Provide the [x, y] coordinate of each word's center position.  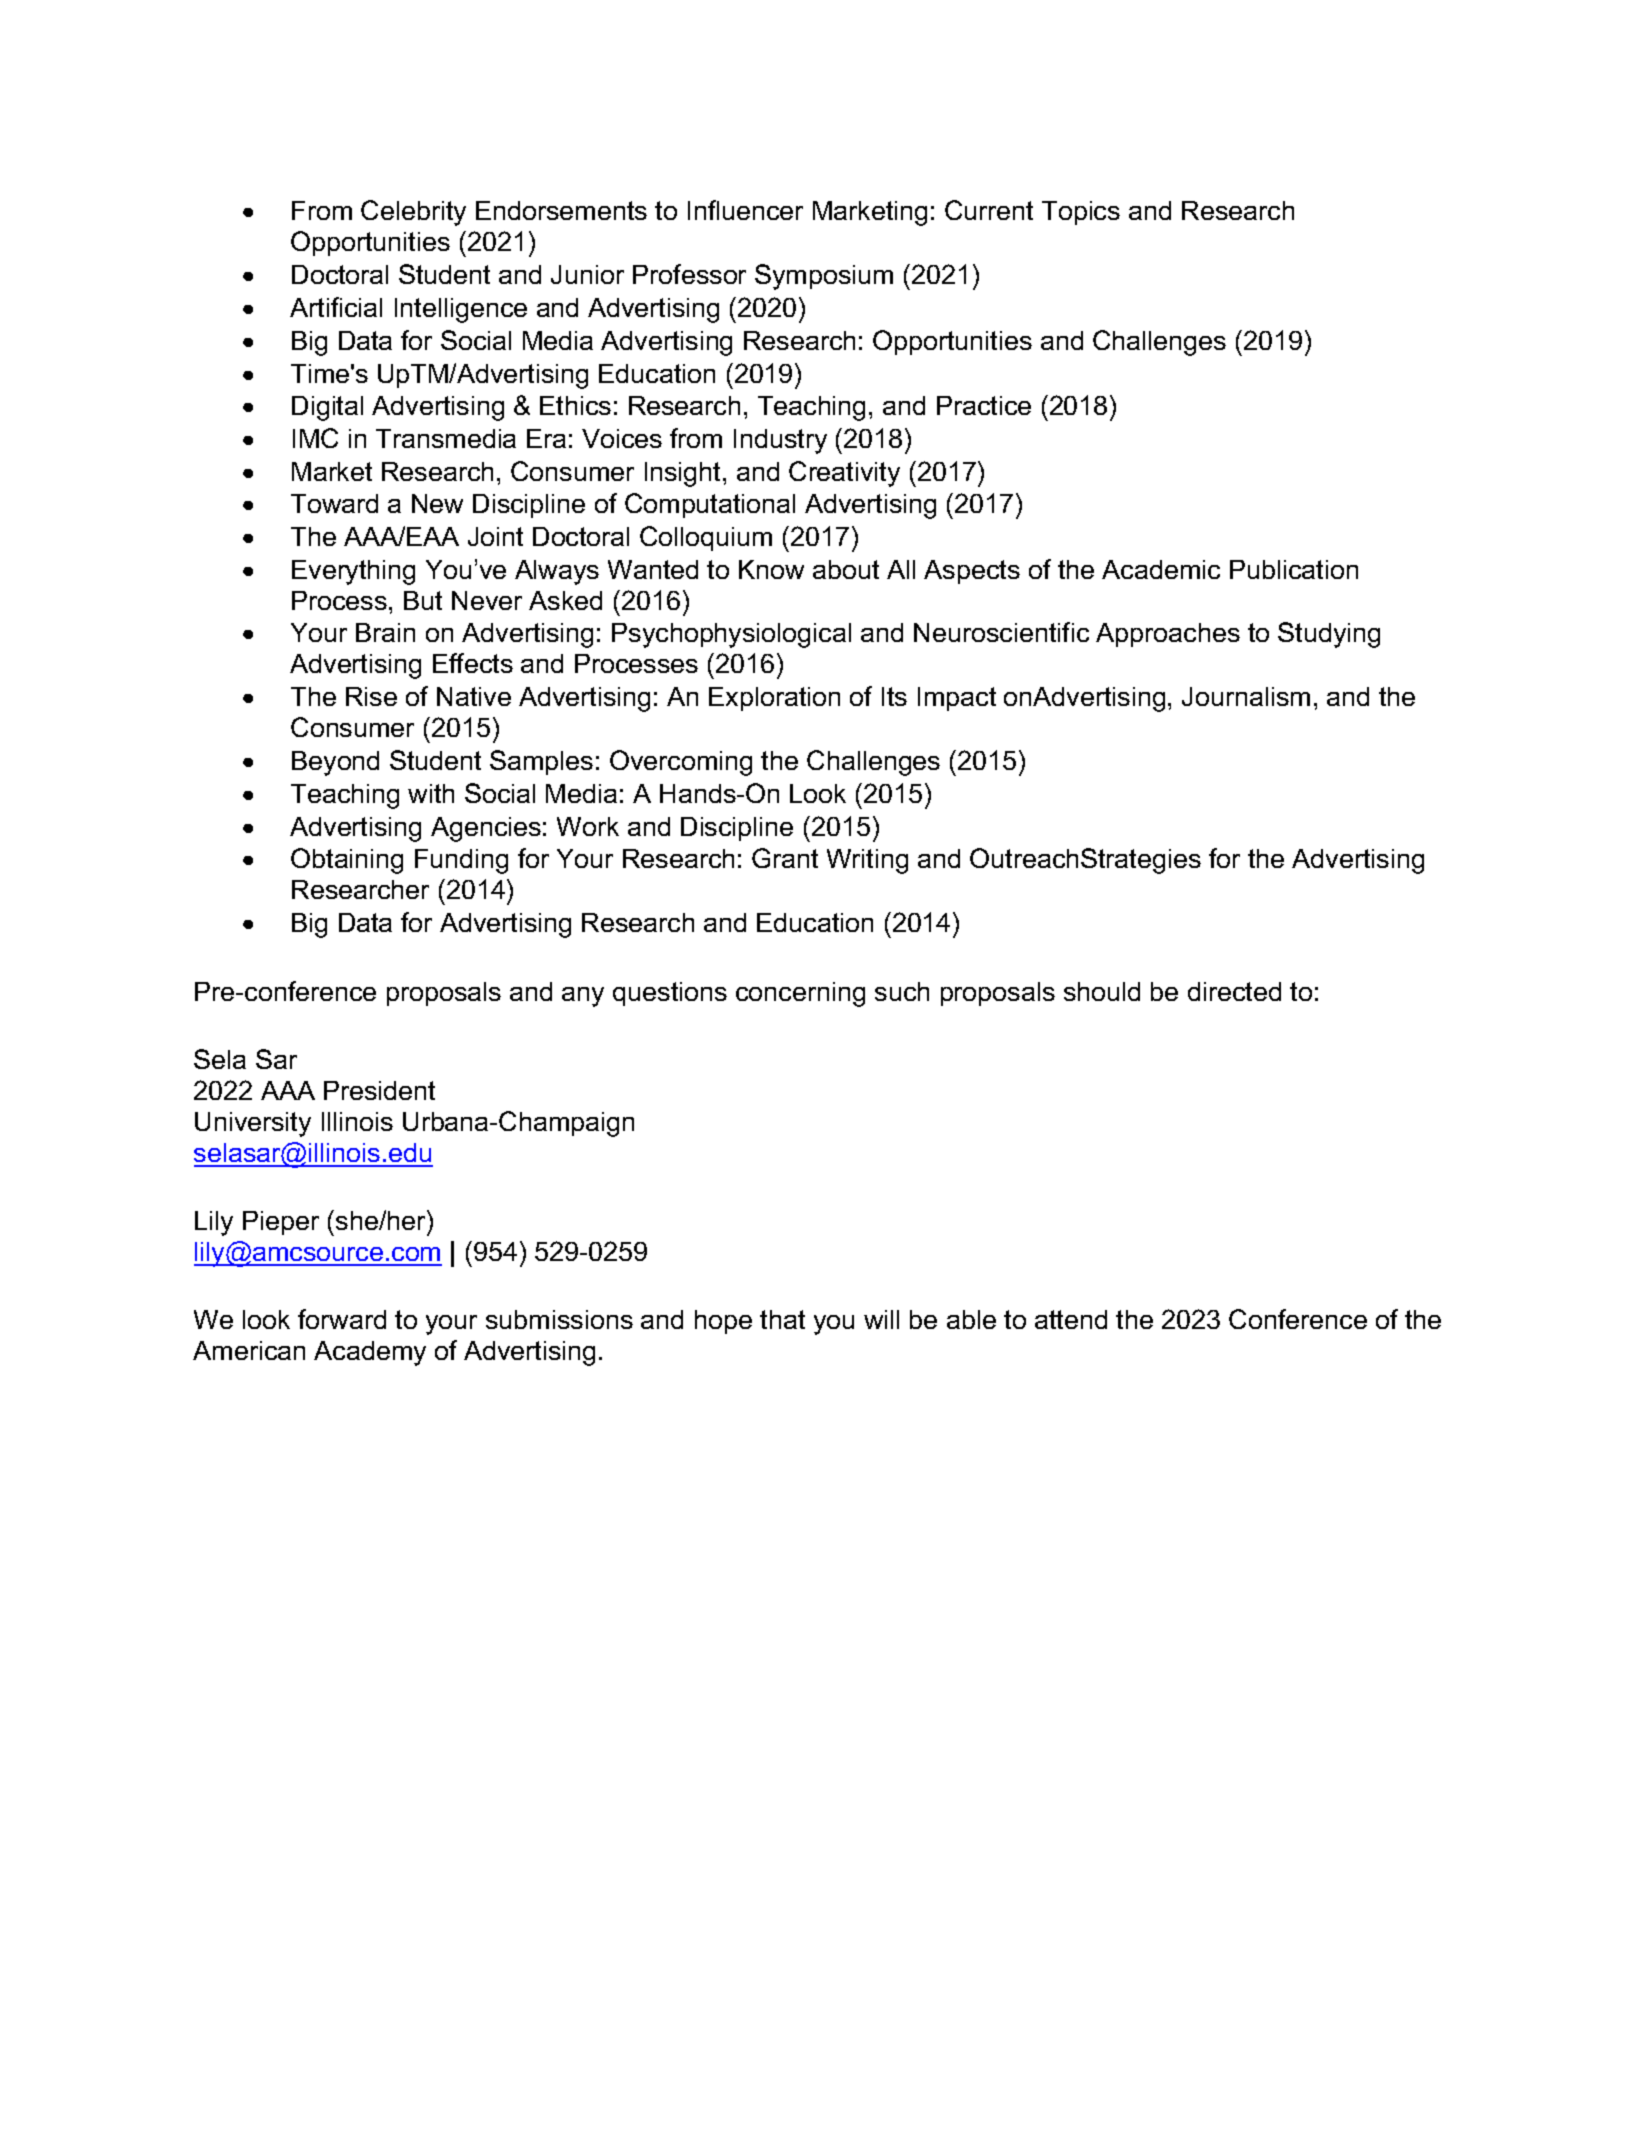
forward [342, 1319]
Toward [334, 503]
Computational [710, 505]
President [379, 1090]
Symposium [824, 277]
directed [1234, 991]
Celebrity [413, 213]
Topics [1081, 213]
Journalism [1246, 696]
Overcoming [681, 763]
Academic [1161, 569]
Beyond [335, 763]
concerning [800, 994]
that [782, 1319]
